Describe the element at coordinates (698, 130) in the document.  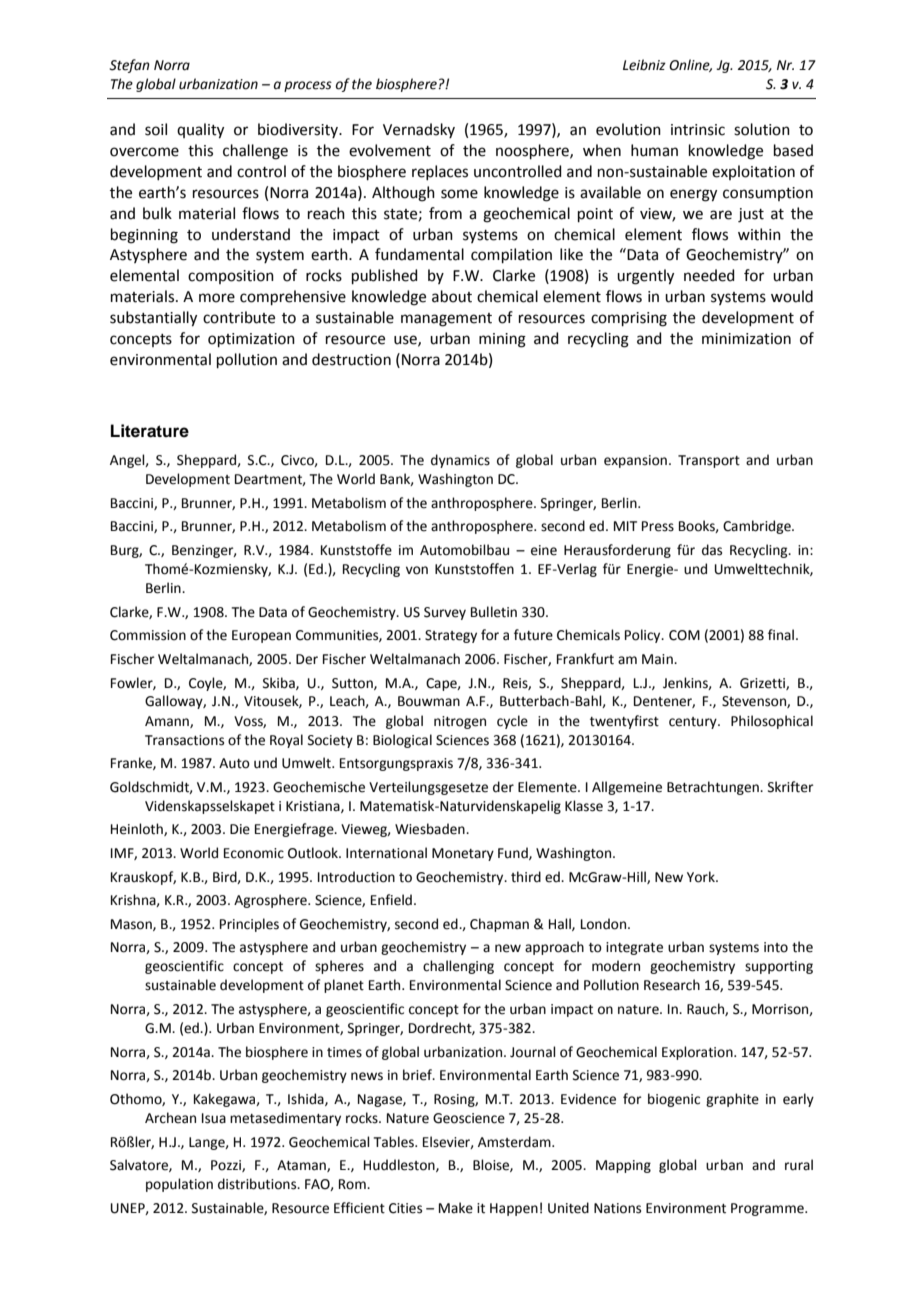
I see `intrinsic` at that location.
